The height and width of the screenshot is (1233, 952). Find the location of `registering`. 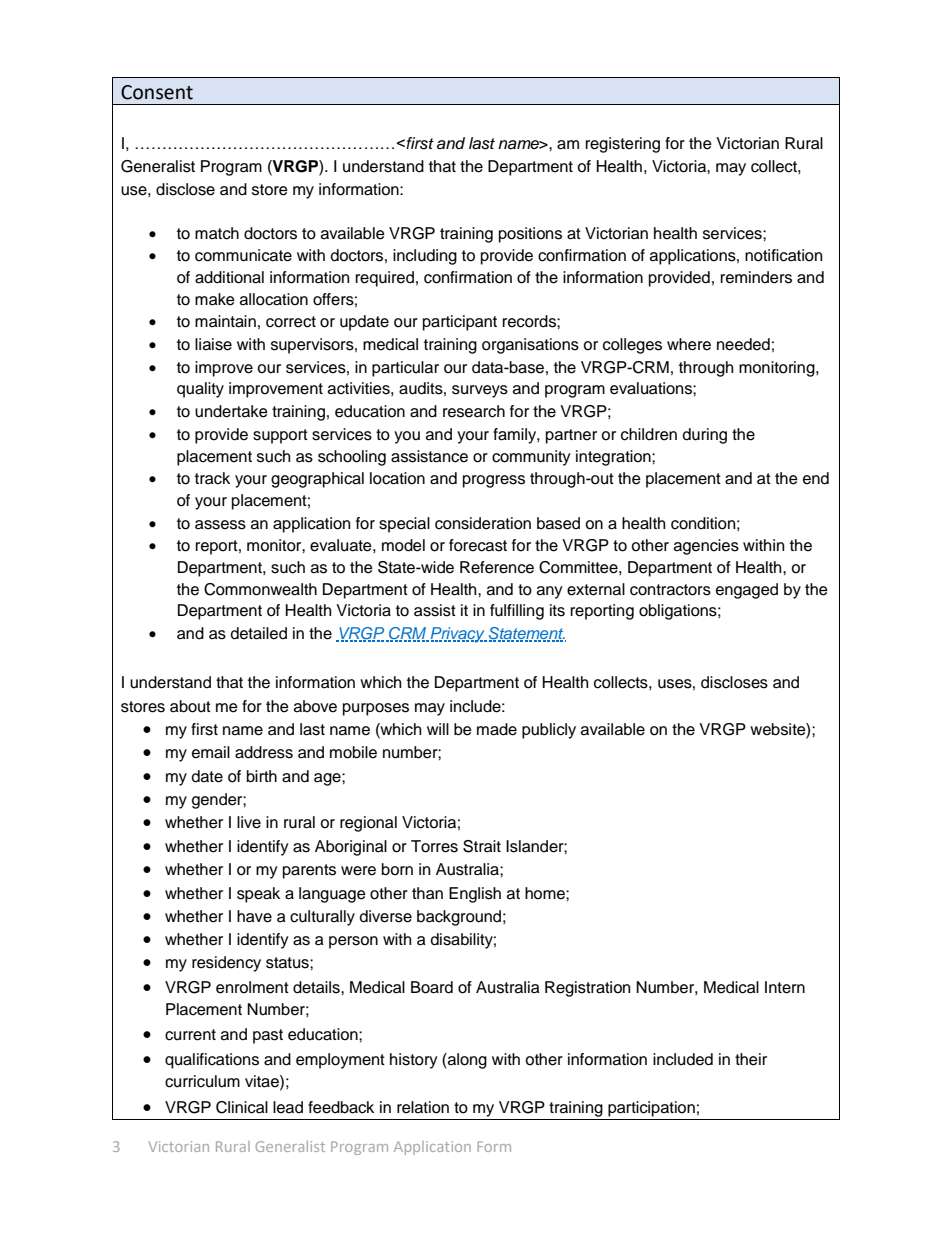

registering is located at coordinates (623, 145).
